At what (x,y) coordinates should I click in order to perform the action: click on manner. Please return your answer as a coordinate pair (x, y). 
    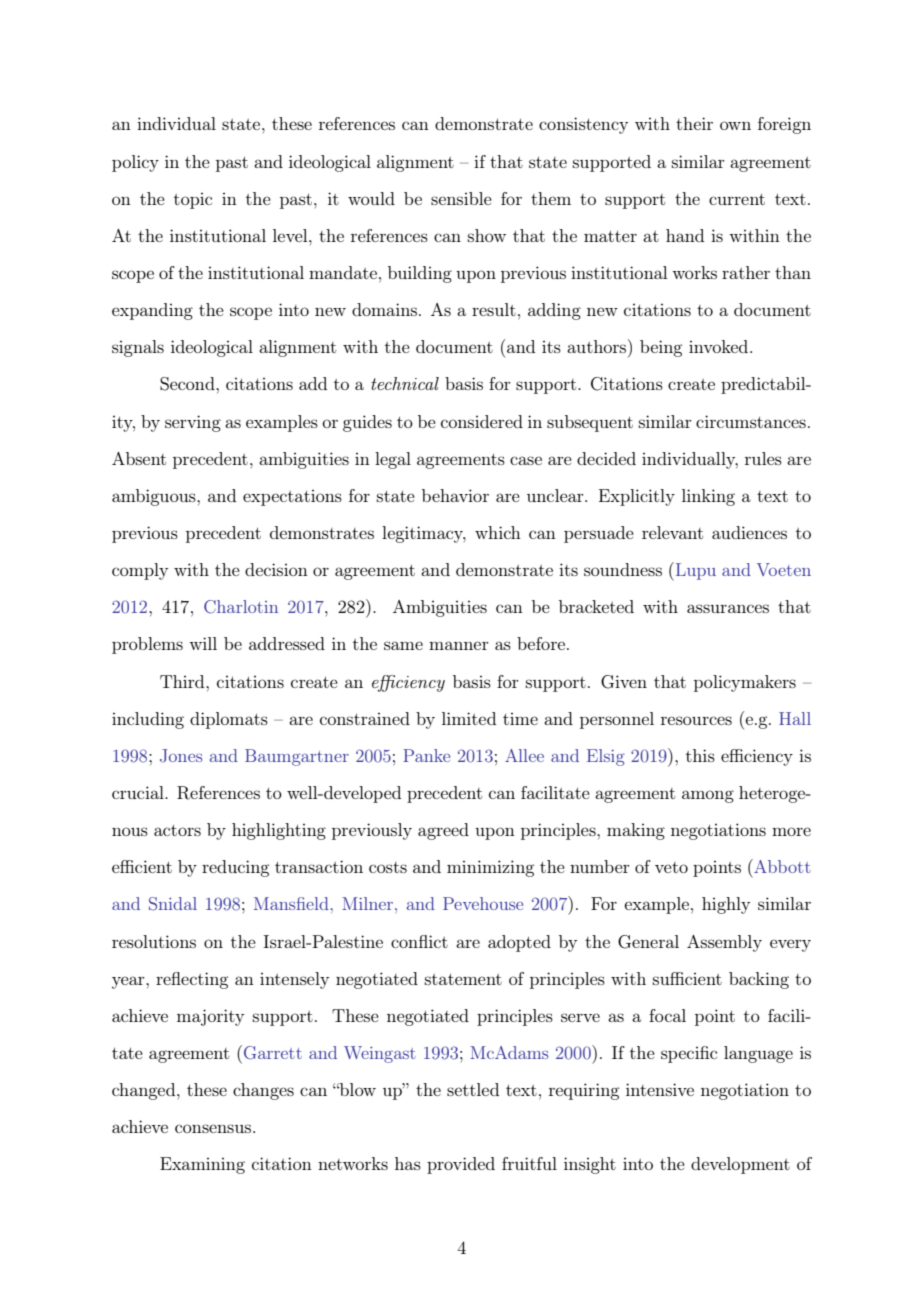
    Looking at the image, I should click on (459, 645).
